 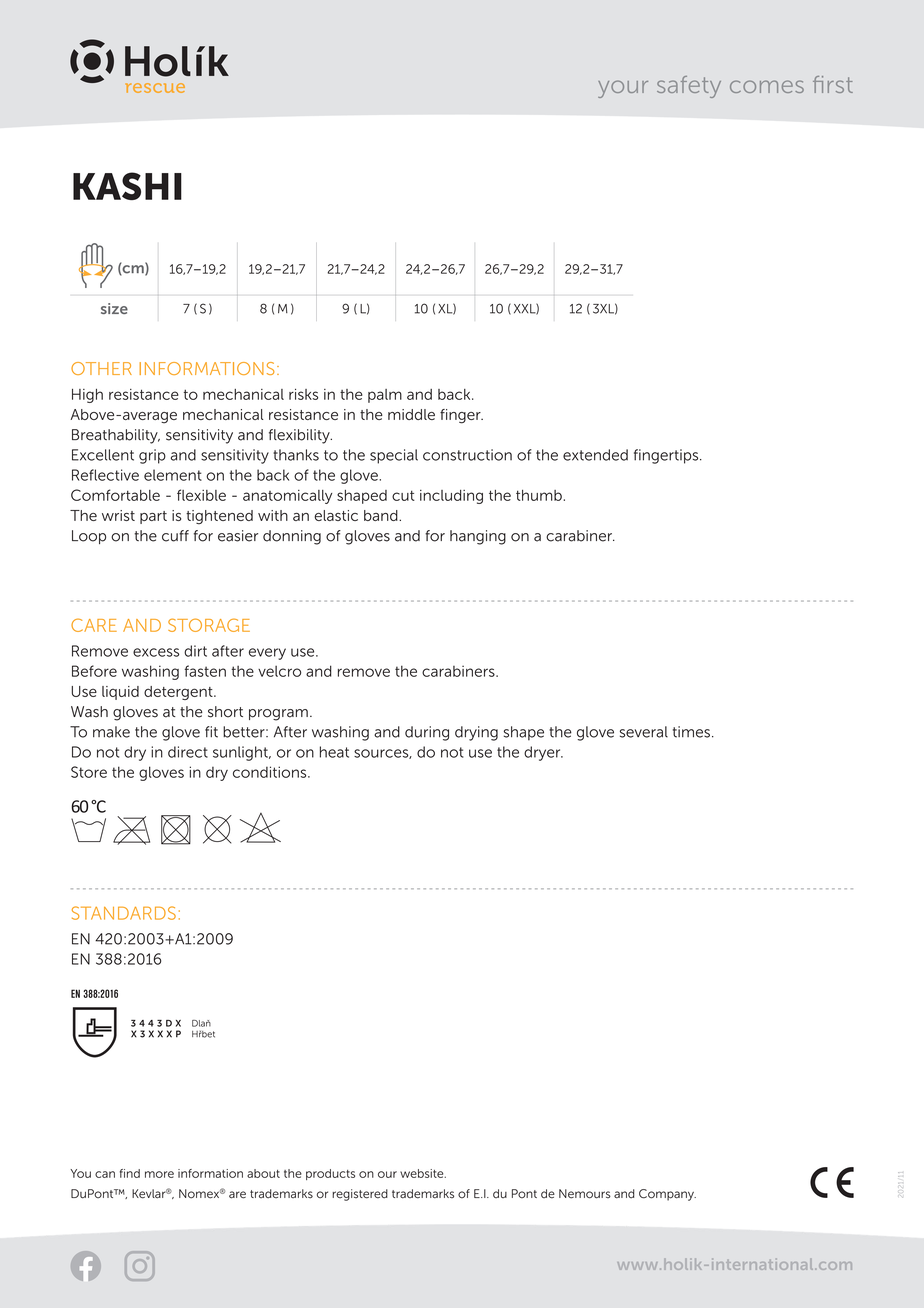 I want to click on size, so click(x=114, y=308).
